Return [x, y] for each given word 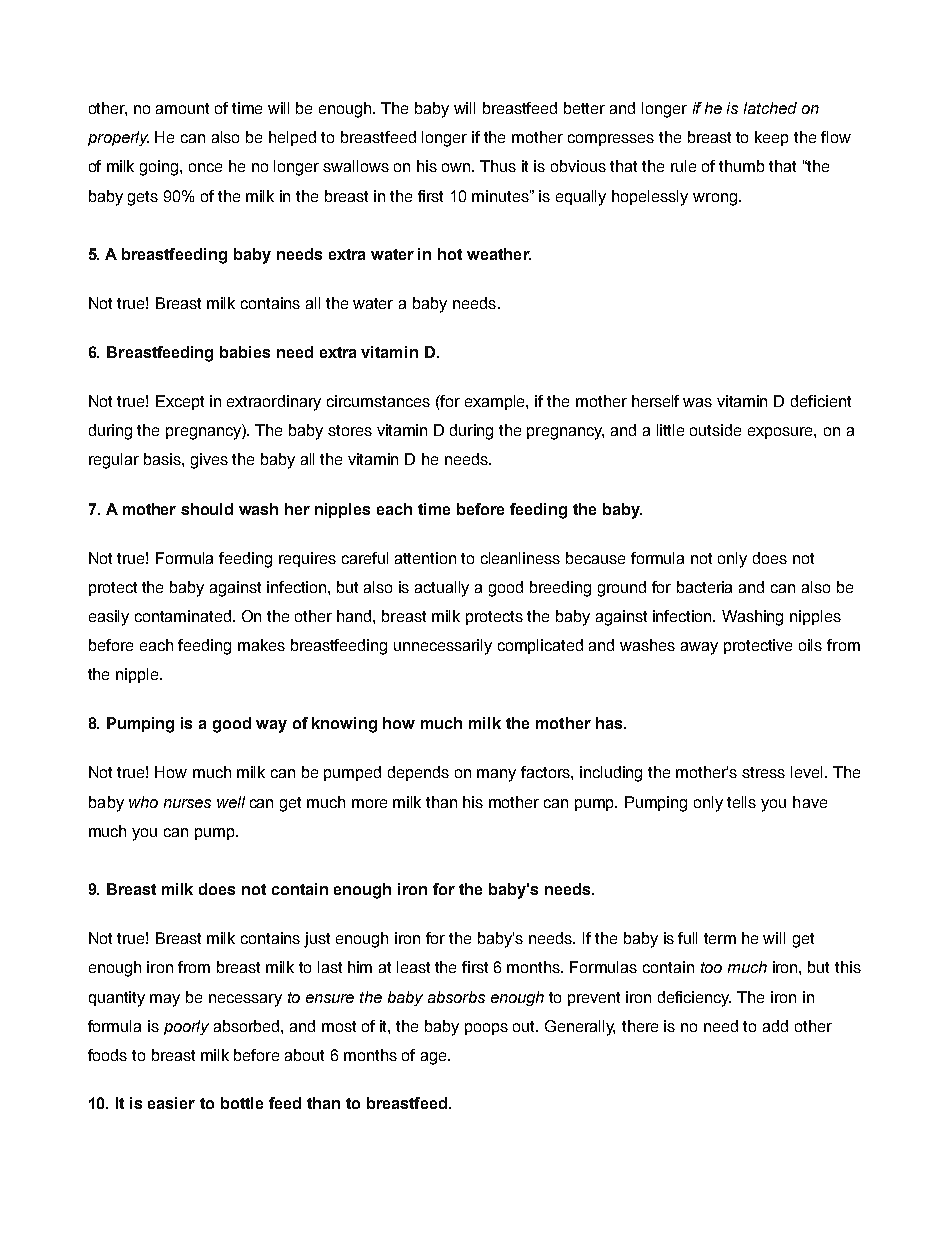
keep [771, 138]
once [205, 167]
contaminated [184, 616]
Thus [498, 166]
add [775, 1026]
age [435, 1058]
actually [442, 589]
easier [171, 1103]
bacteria [704, 587]
